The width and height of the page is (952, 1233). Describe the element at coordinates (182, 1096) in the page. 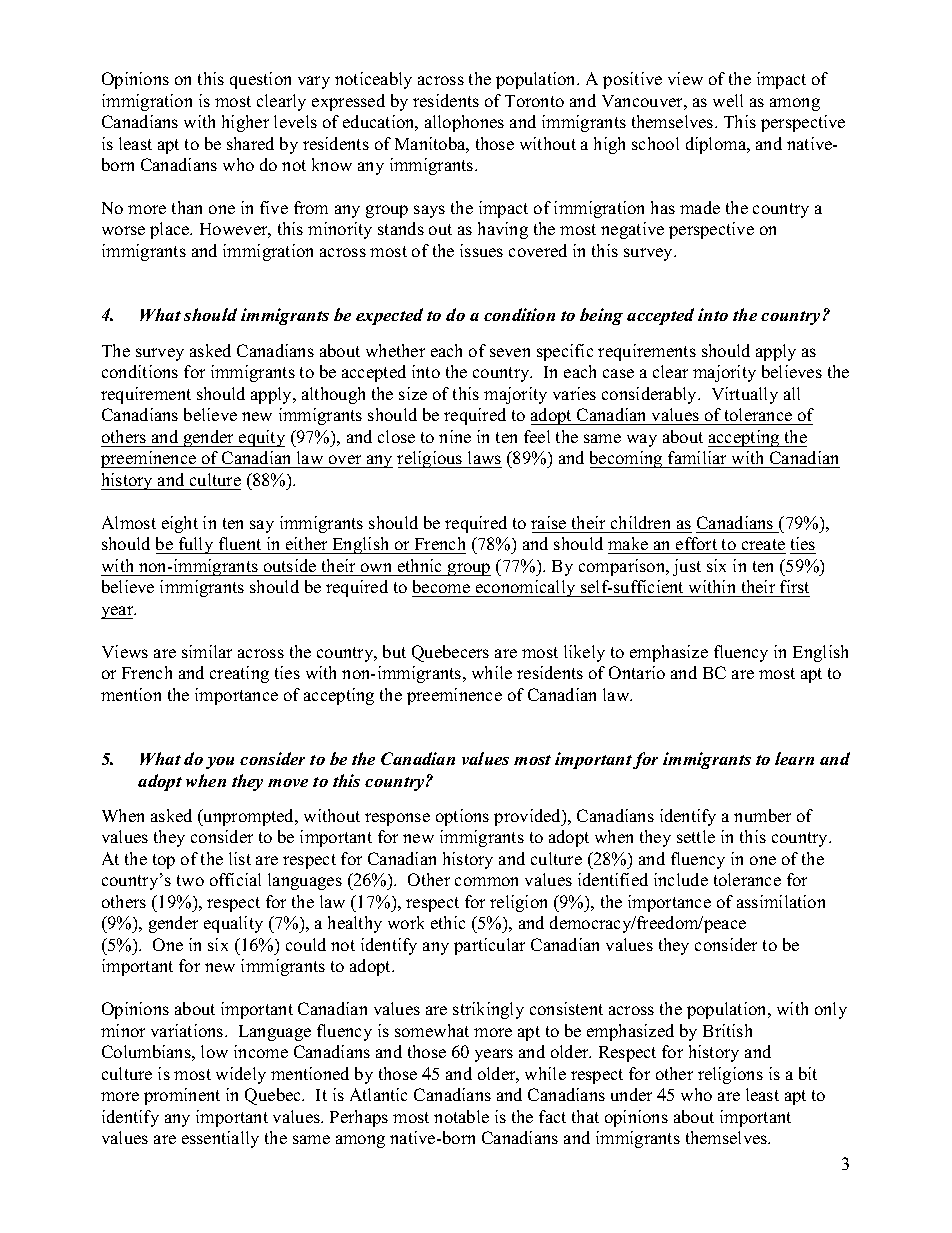

I see `prominent` at that location.
